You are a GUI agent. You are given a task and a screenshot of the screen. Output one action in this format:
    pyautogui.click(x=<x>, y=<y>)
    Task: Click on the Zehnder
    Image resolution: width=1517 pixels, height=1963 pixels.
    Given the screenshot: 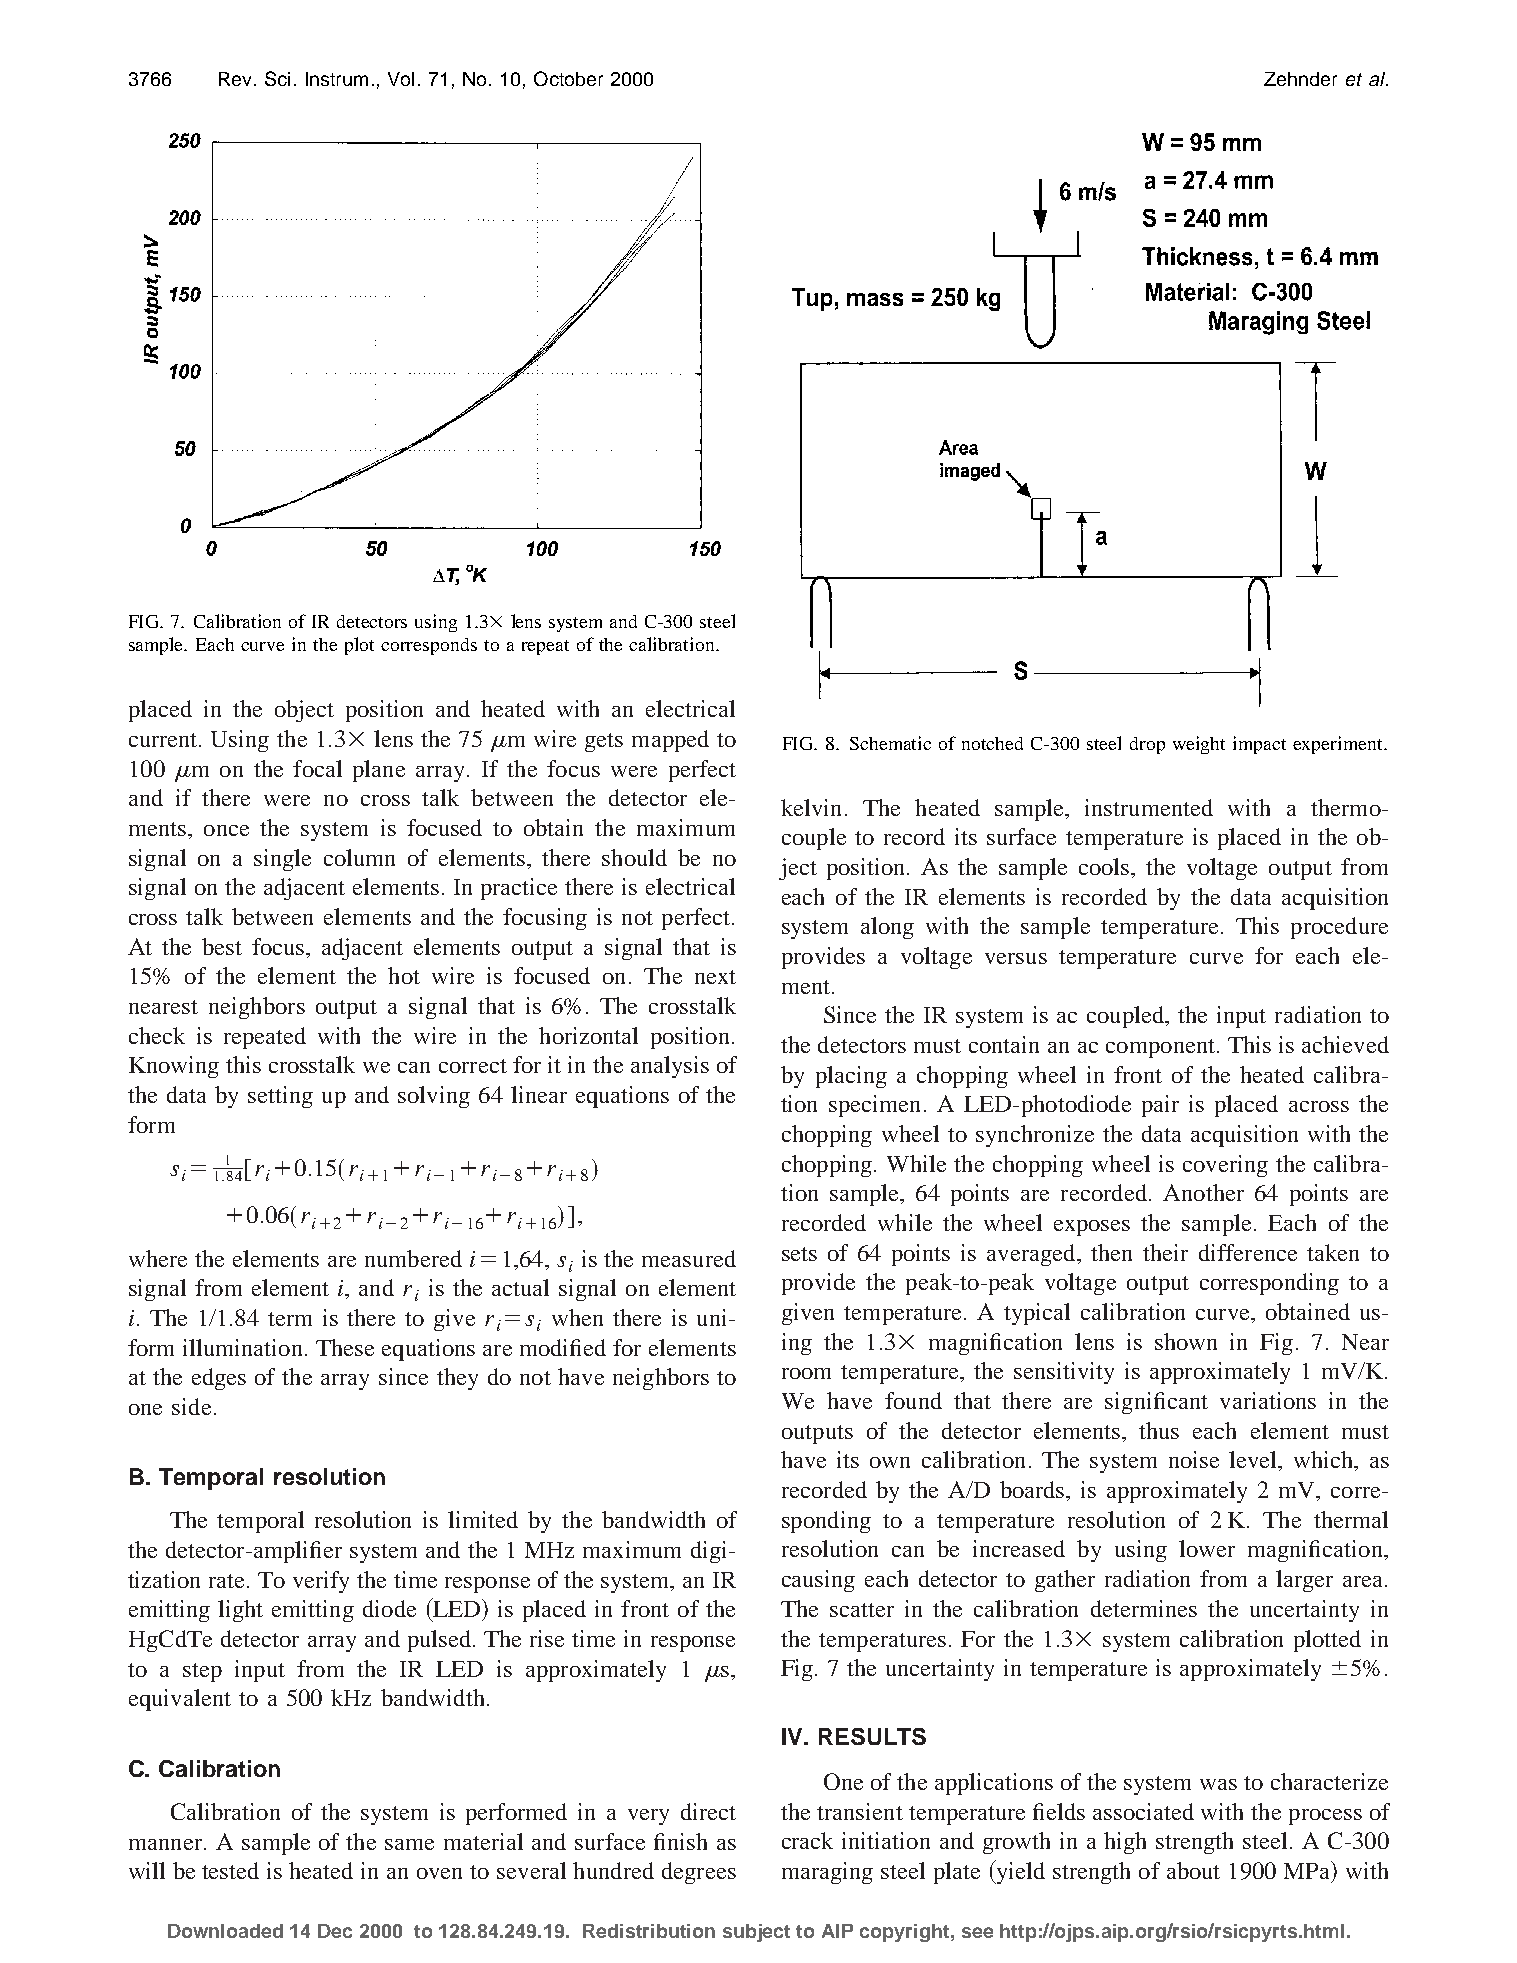 What is the action you would take?
    pyautogui.click(x=1300, y=79)
